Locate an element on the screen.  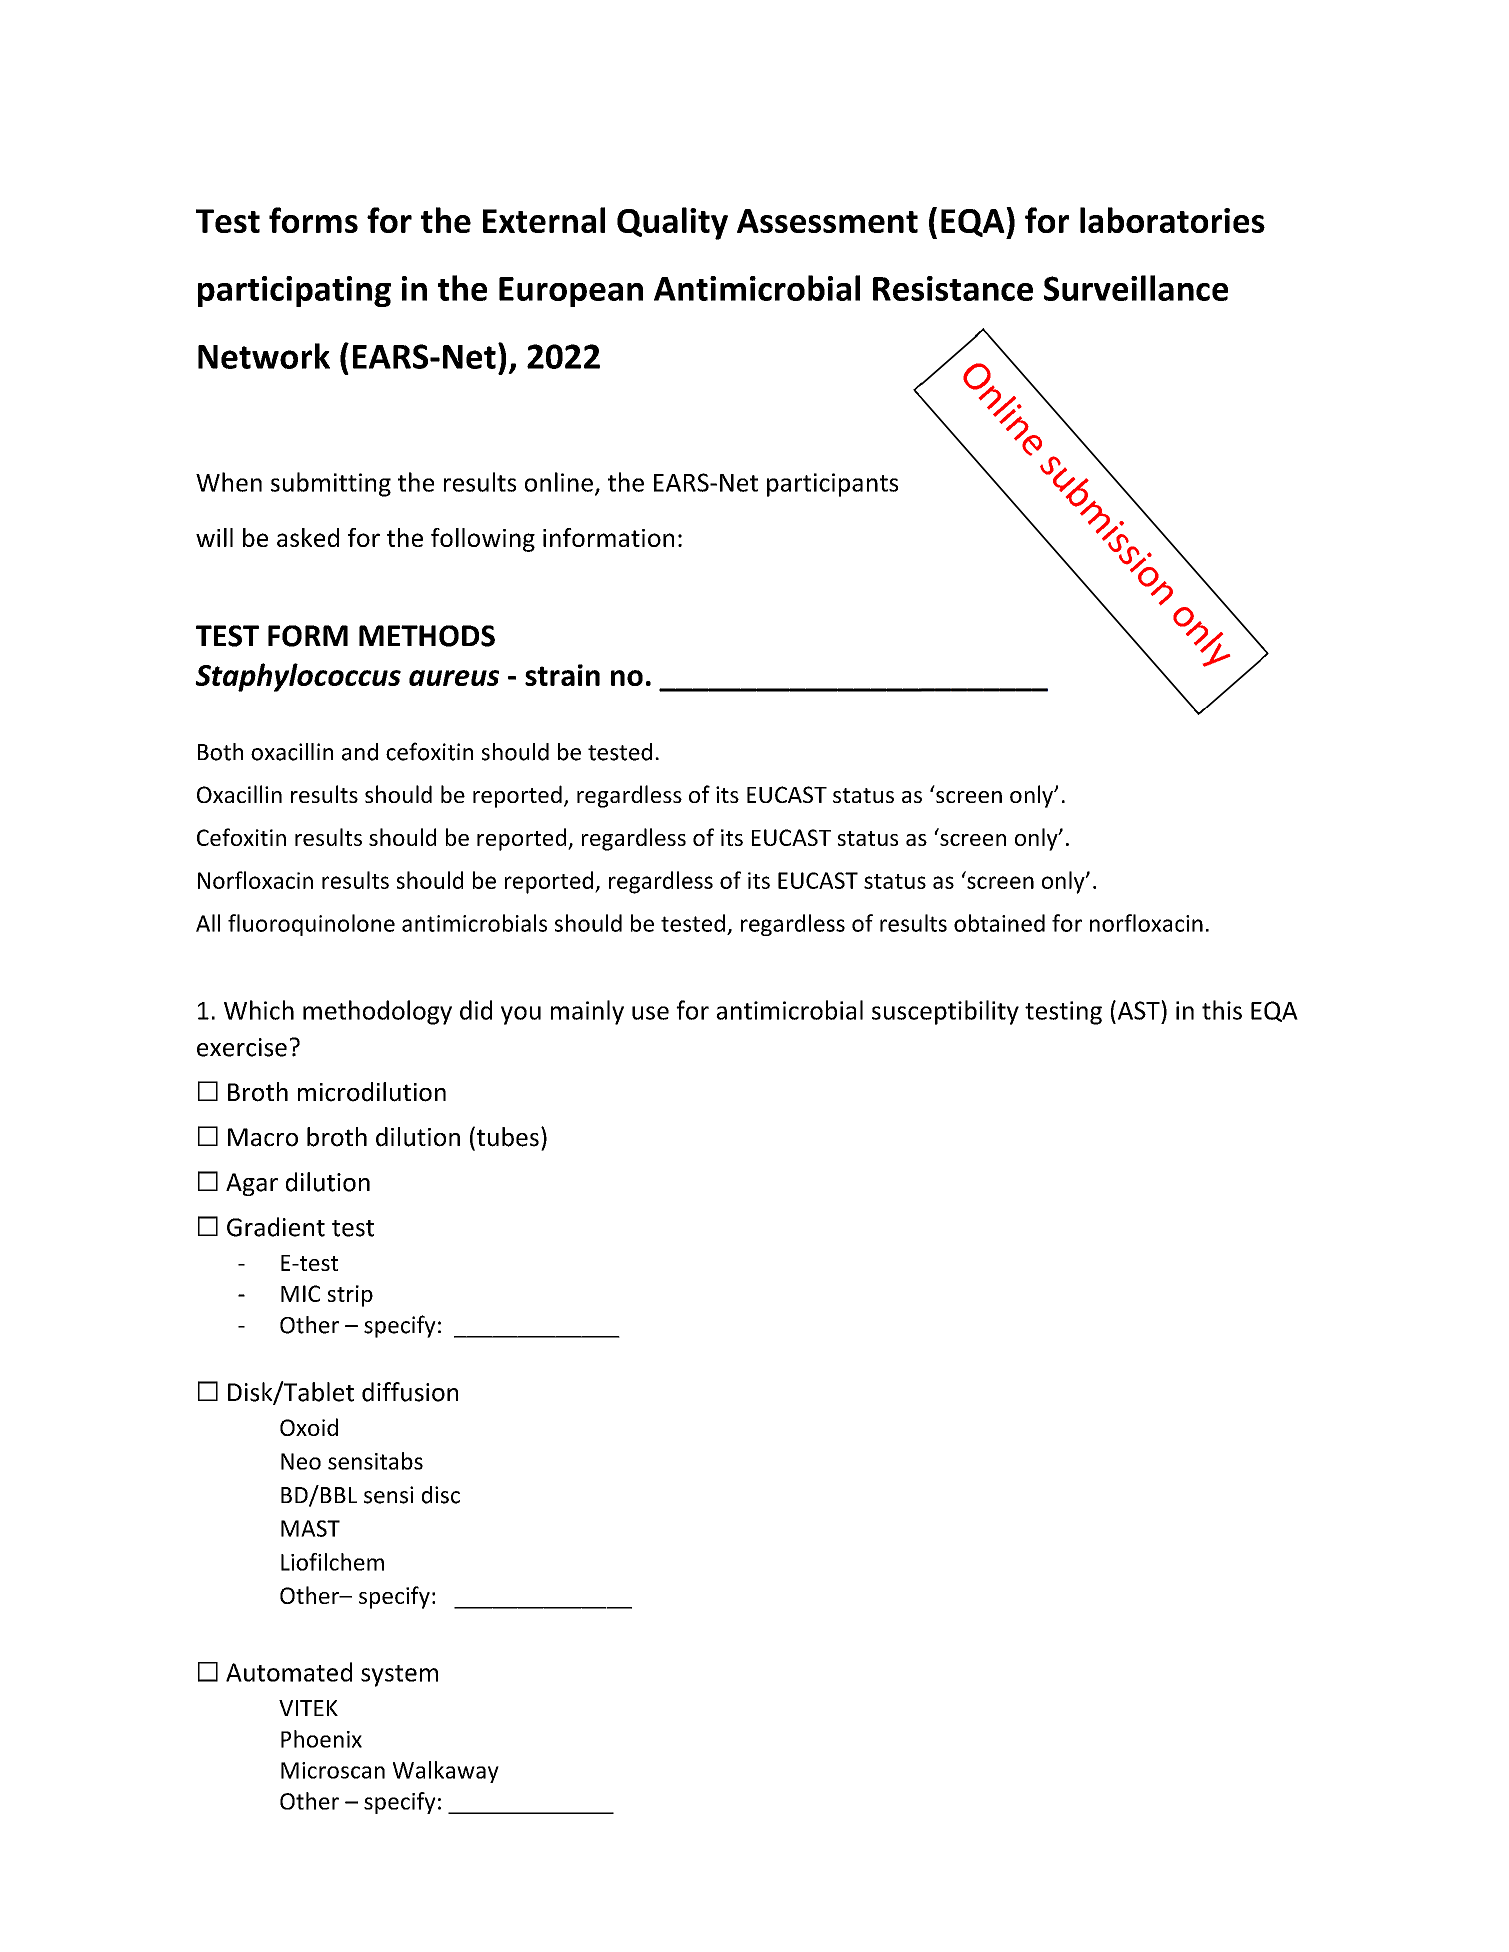
this is located at coordinates (1222, 1010).
